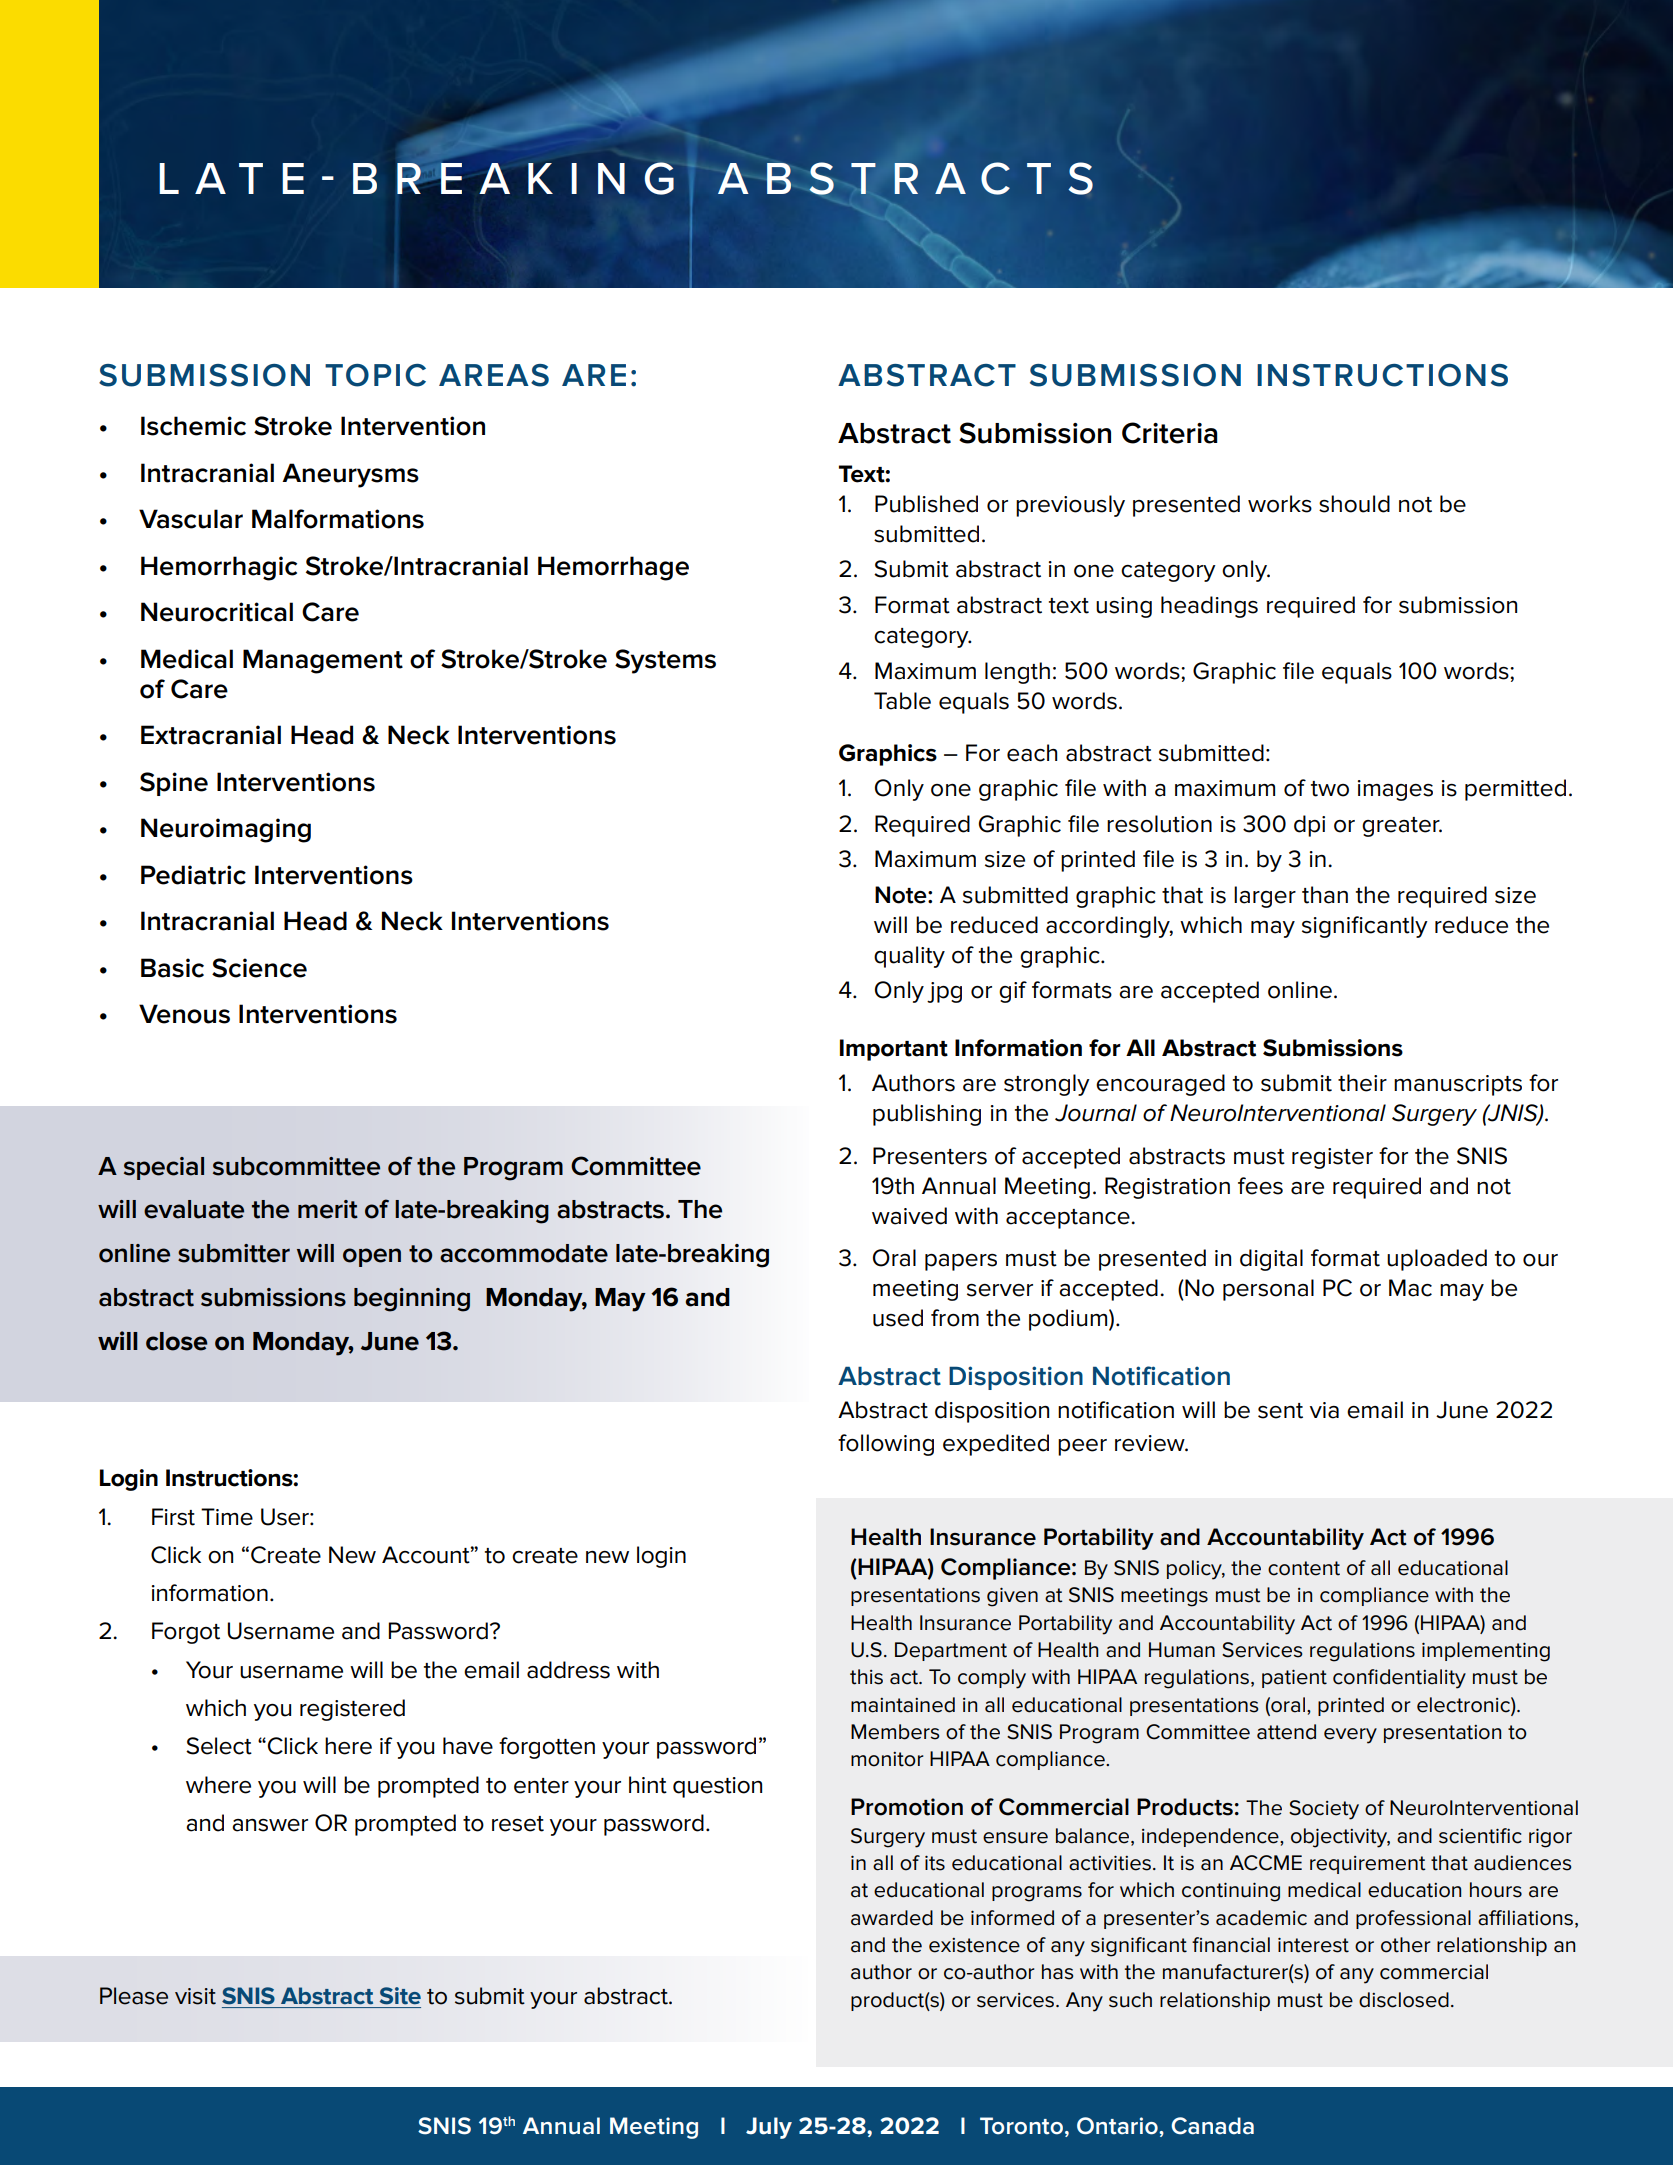 The width and height of the document is (1673, 2165). Describe the element at coordinates (1402, 827) in the document. I see `greater` at that location.
